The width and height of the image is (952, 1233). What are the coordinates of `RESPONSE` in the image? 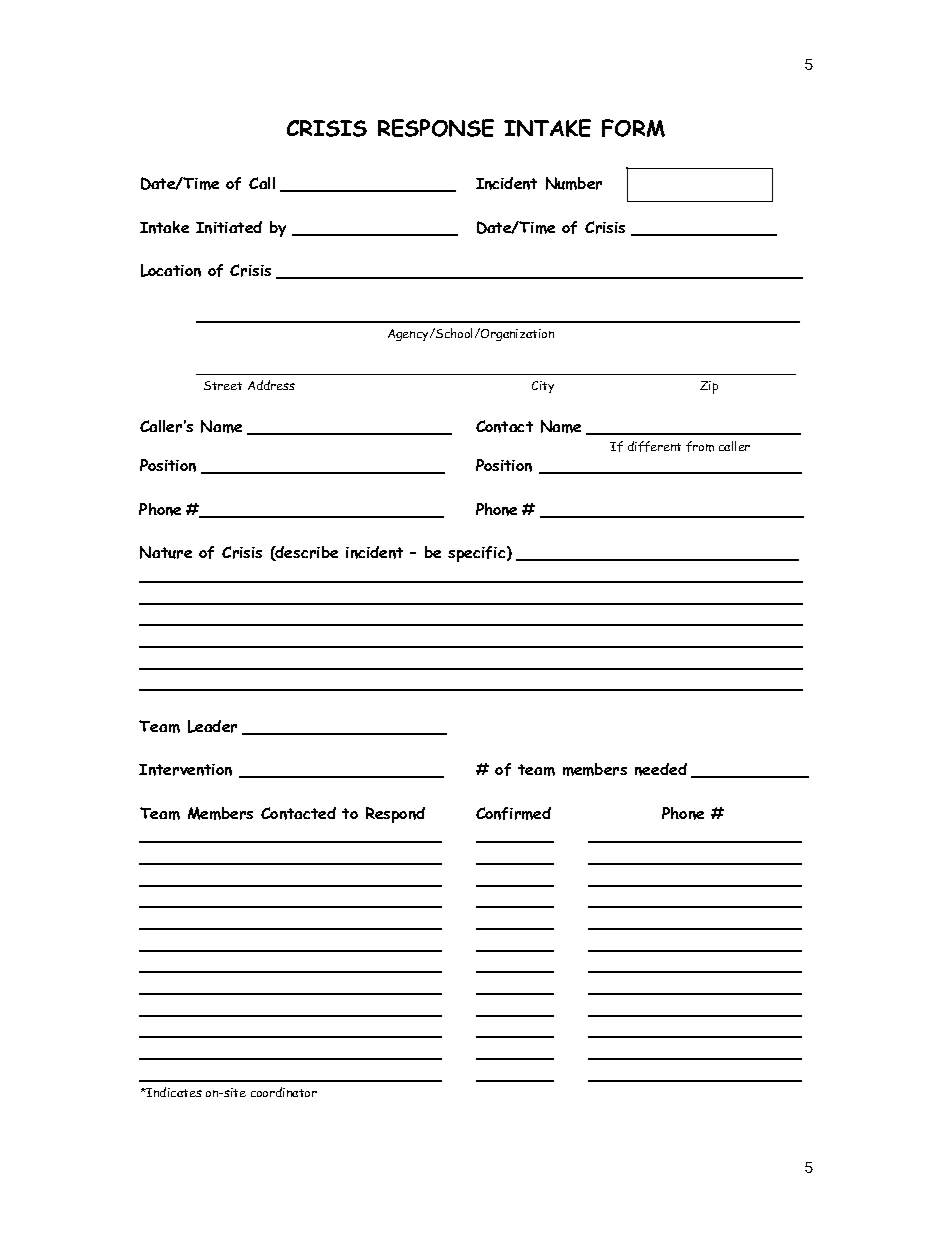 It's located at (436, 128).
